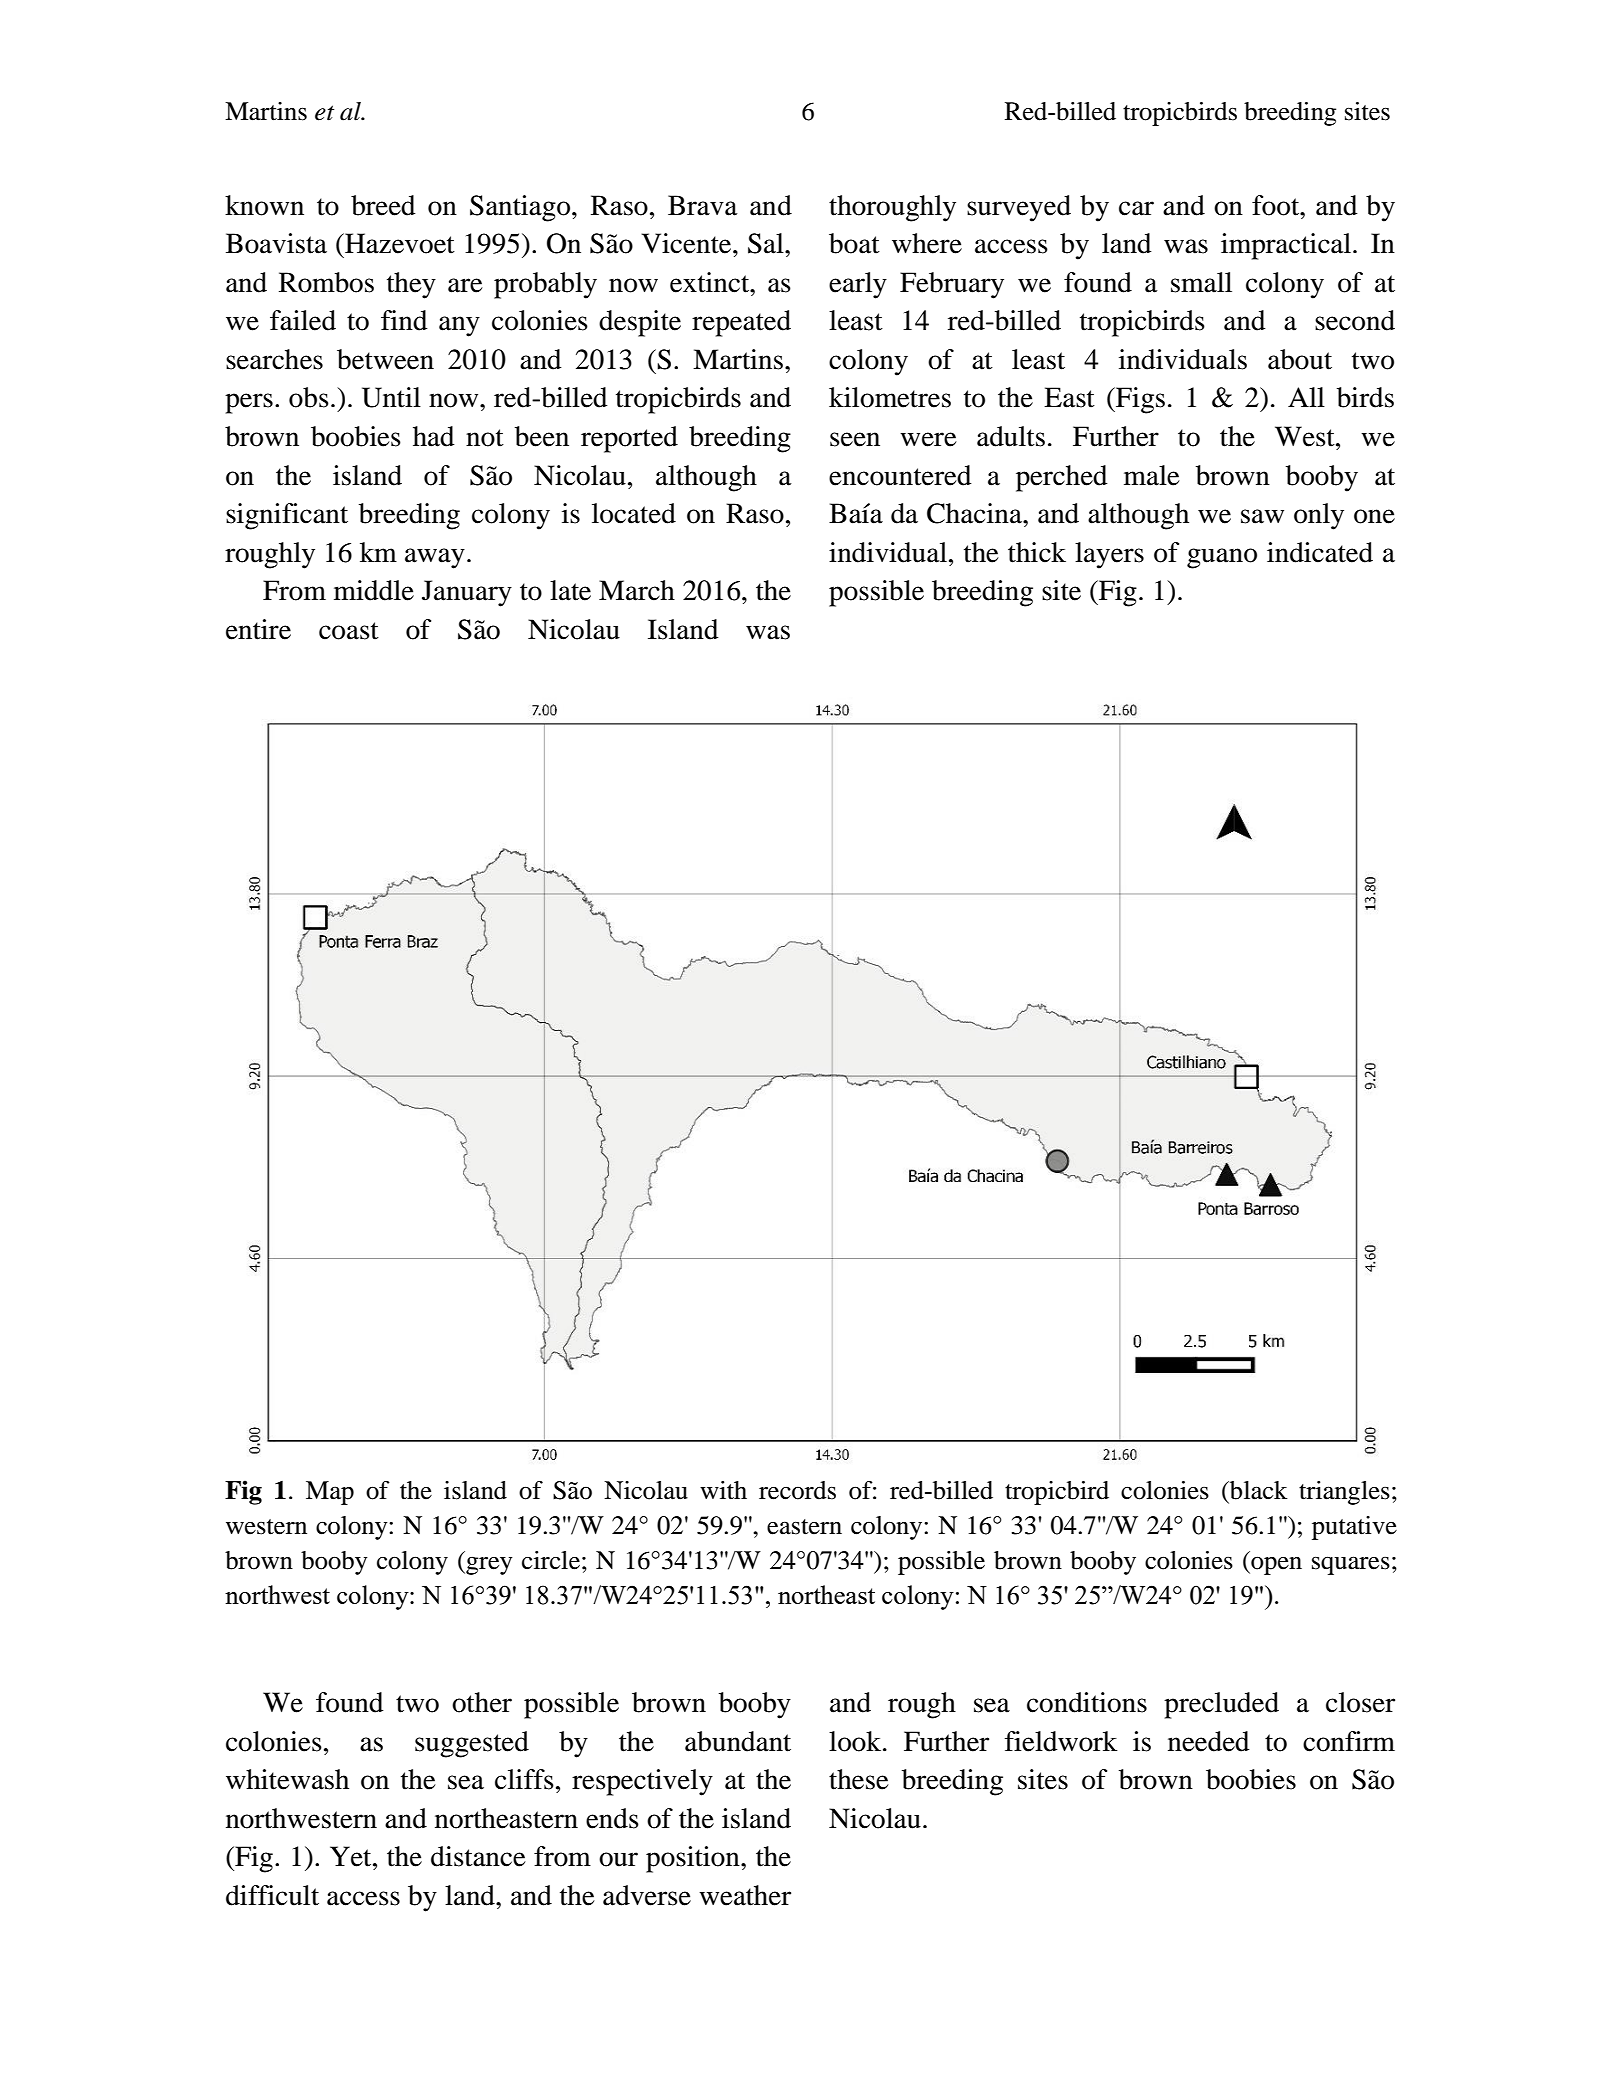 The width and height of the screenshot is (1621, 2098). What do you see at coordinates (411, 285) in the screenshot?
I see `they` at bounding box center [411, 285].
